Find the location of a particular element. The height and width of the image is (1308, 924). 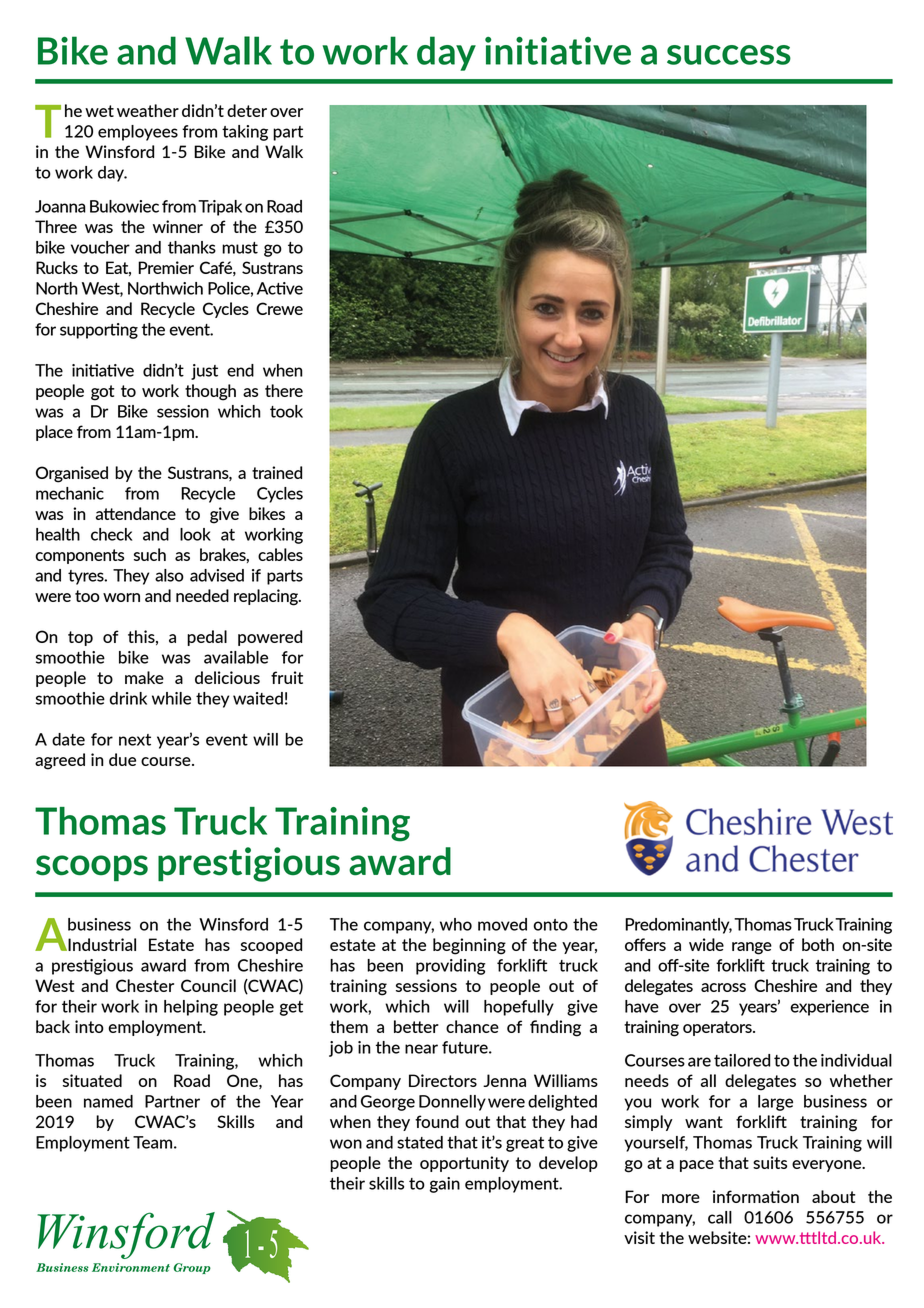

make is located at coordinates (144, 677).
